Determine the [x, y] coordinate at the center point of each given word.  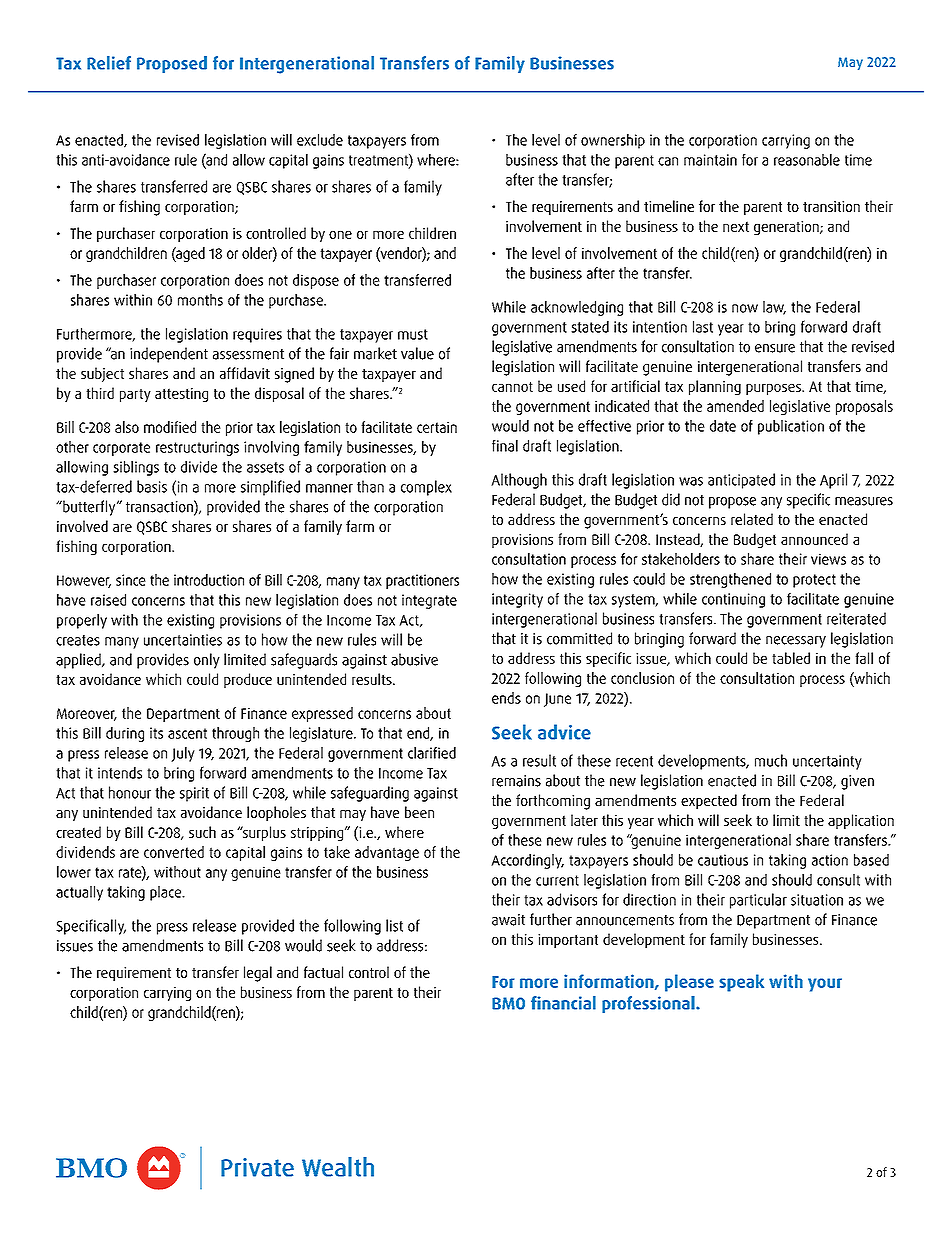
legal [258, 974]
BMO [508, 1003]
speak [741, 983]
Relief [109, 63]
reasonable [807, 160]
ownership [613, 141]
